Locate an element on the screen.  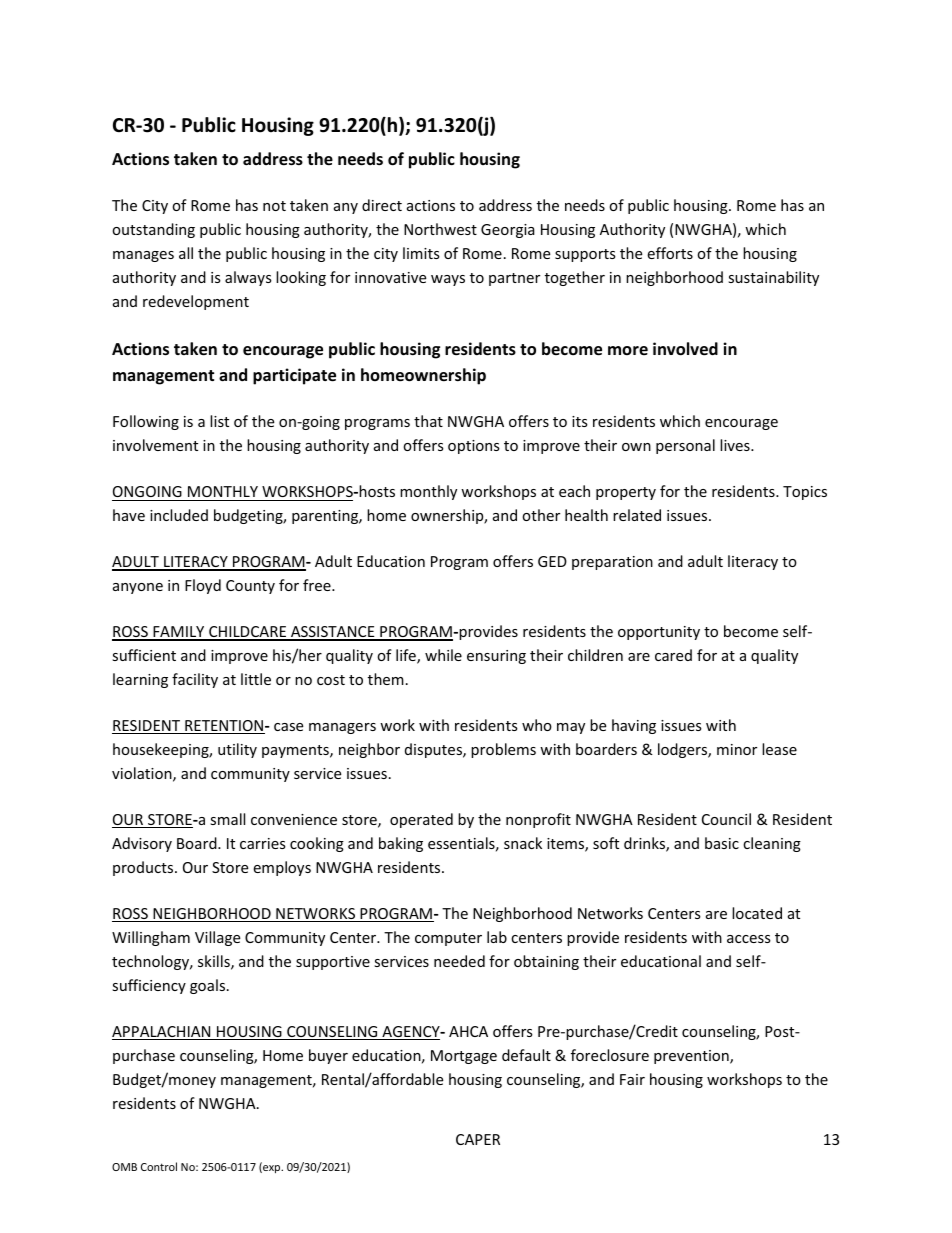
cared is located at coordinates (673, 655).
